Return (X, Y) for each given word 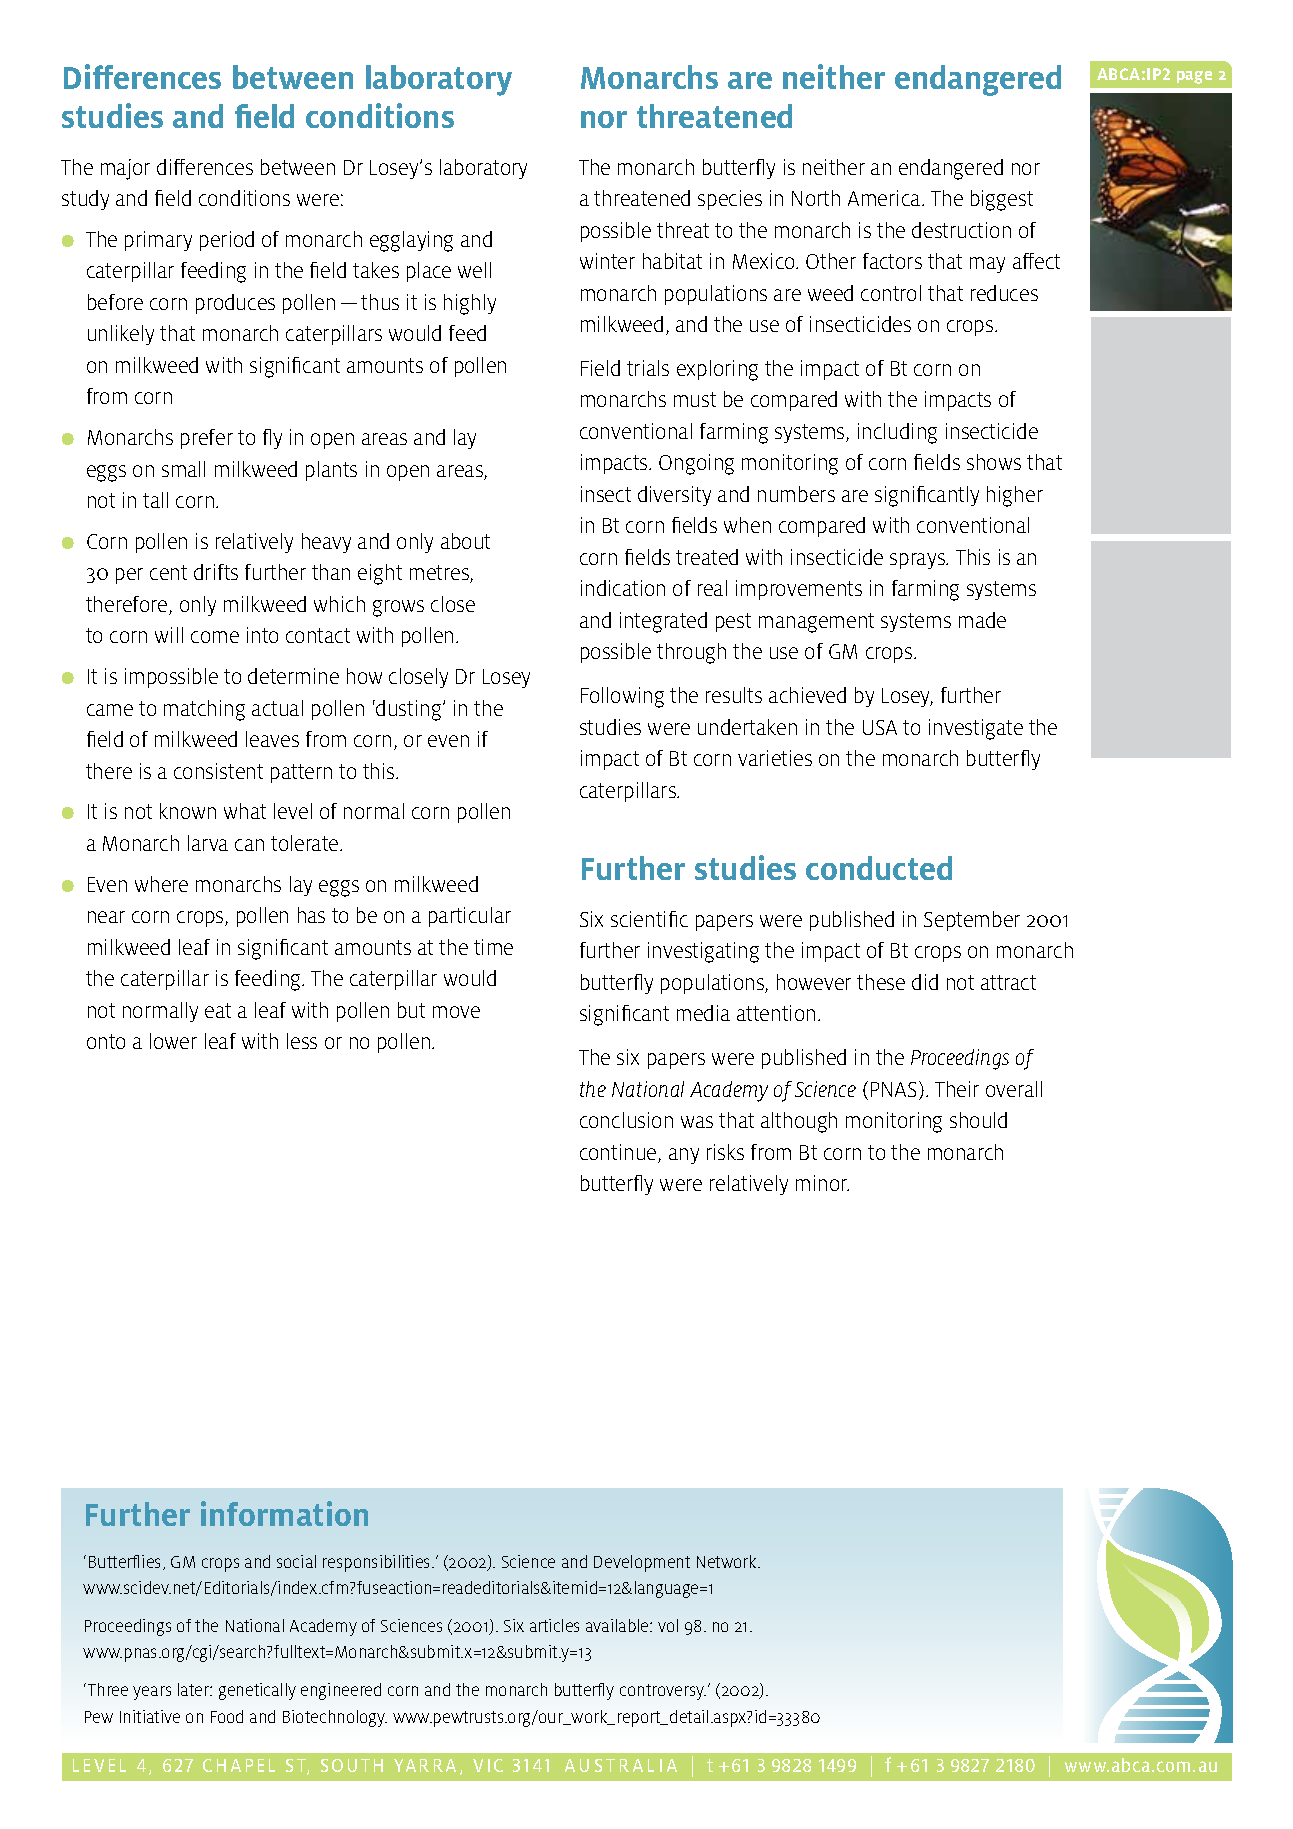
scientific (649, 919)
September (972, 921)
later (194, 1689)
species (730, 200)
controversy (663, 1692)
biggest (1002, 200)
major (125, 169)
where (161, 884)
